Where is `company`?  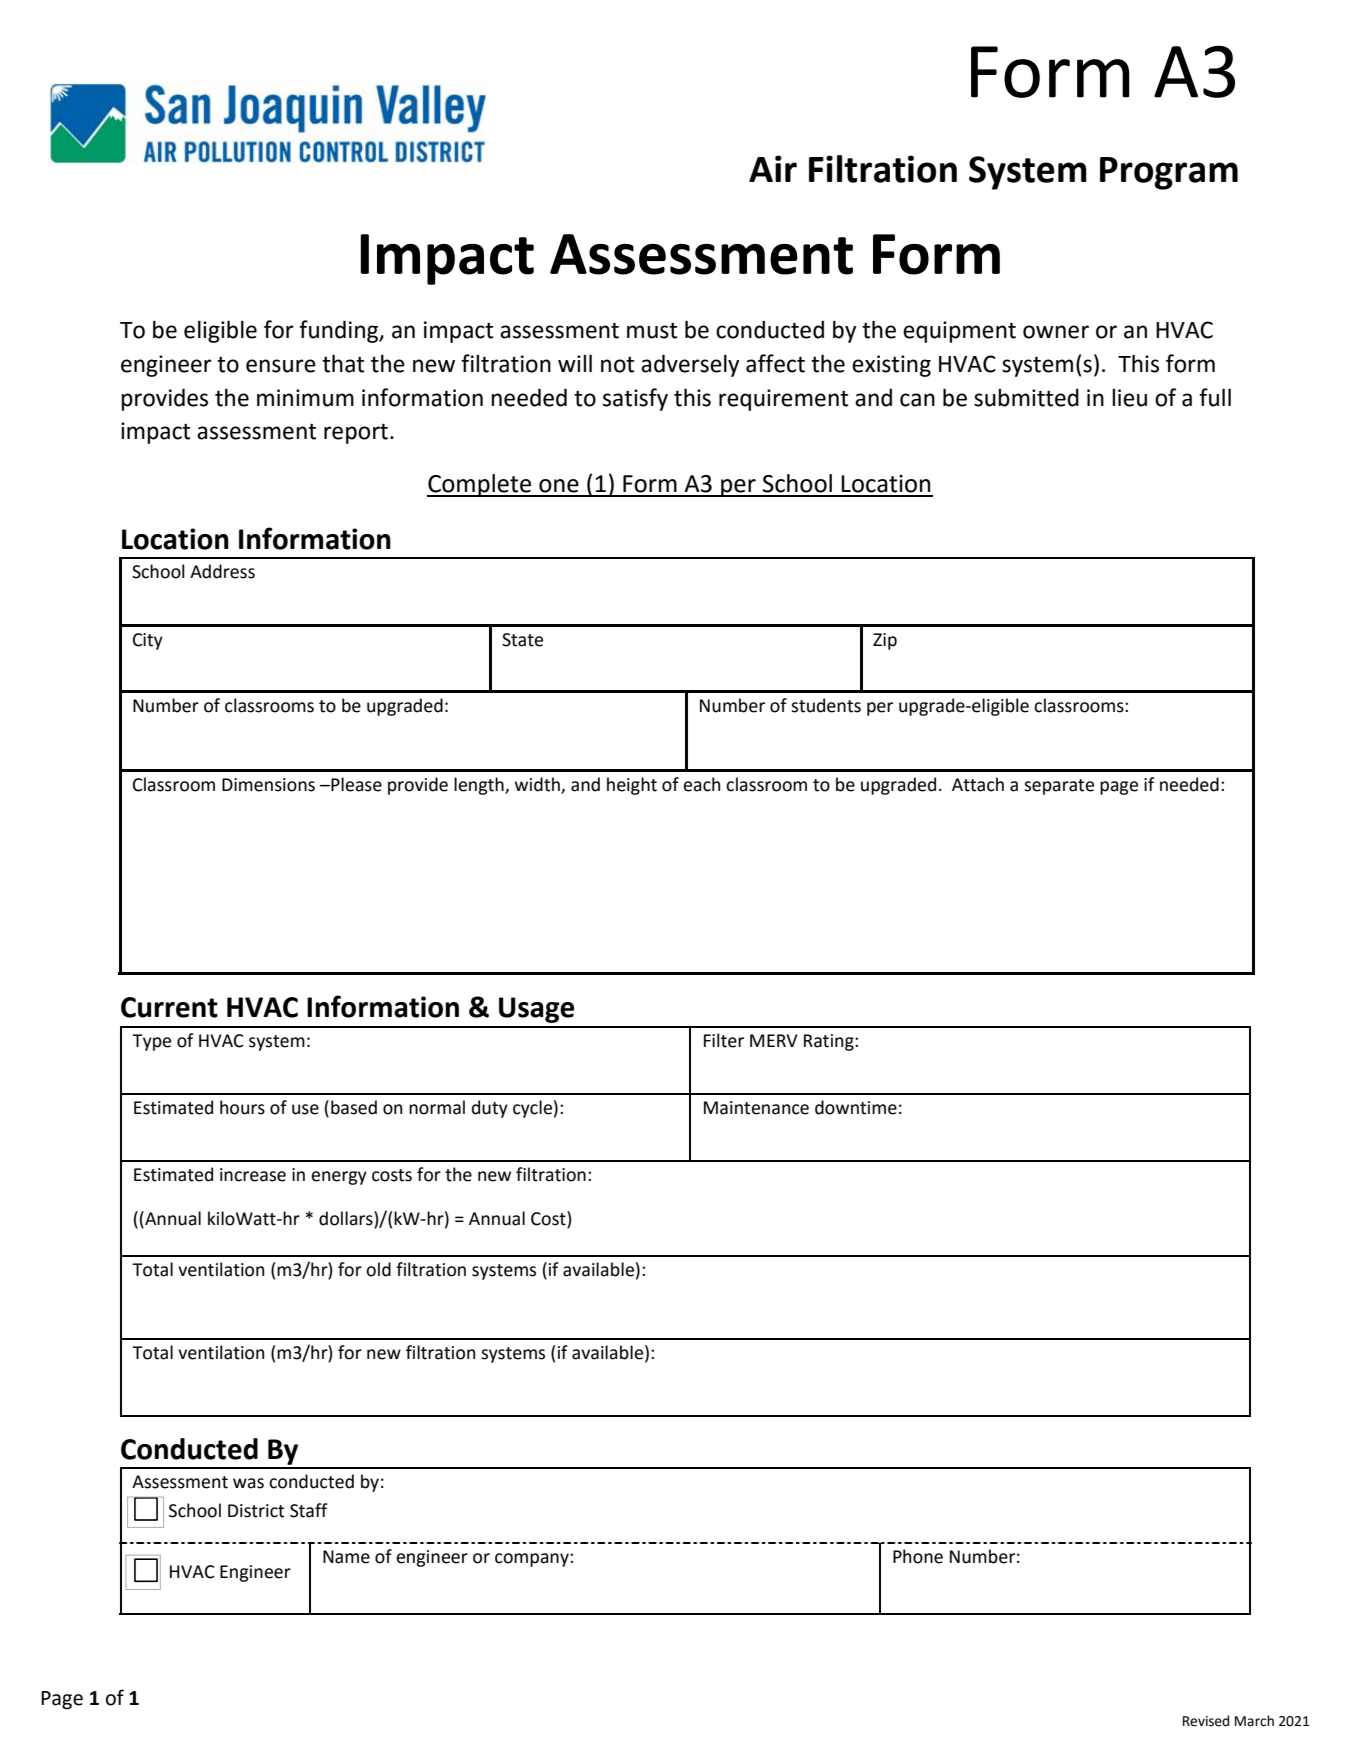 company is located at coordinates (533, 1560).
